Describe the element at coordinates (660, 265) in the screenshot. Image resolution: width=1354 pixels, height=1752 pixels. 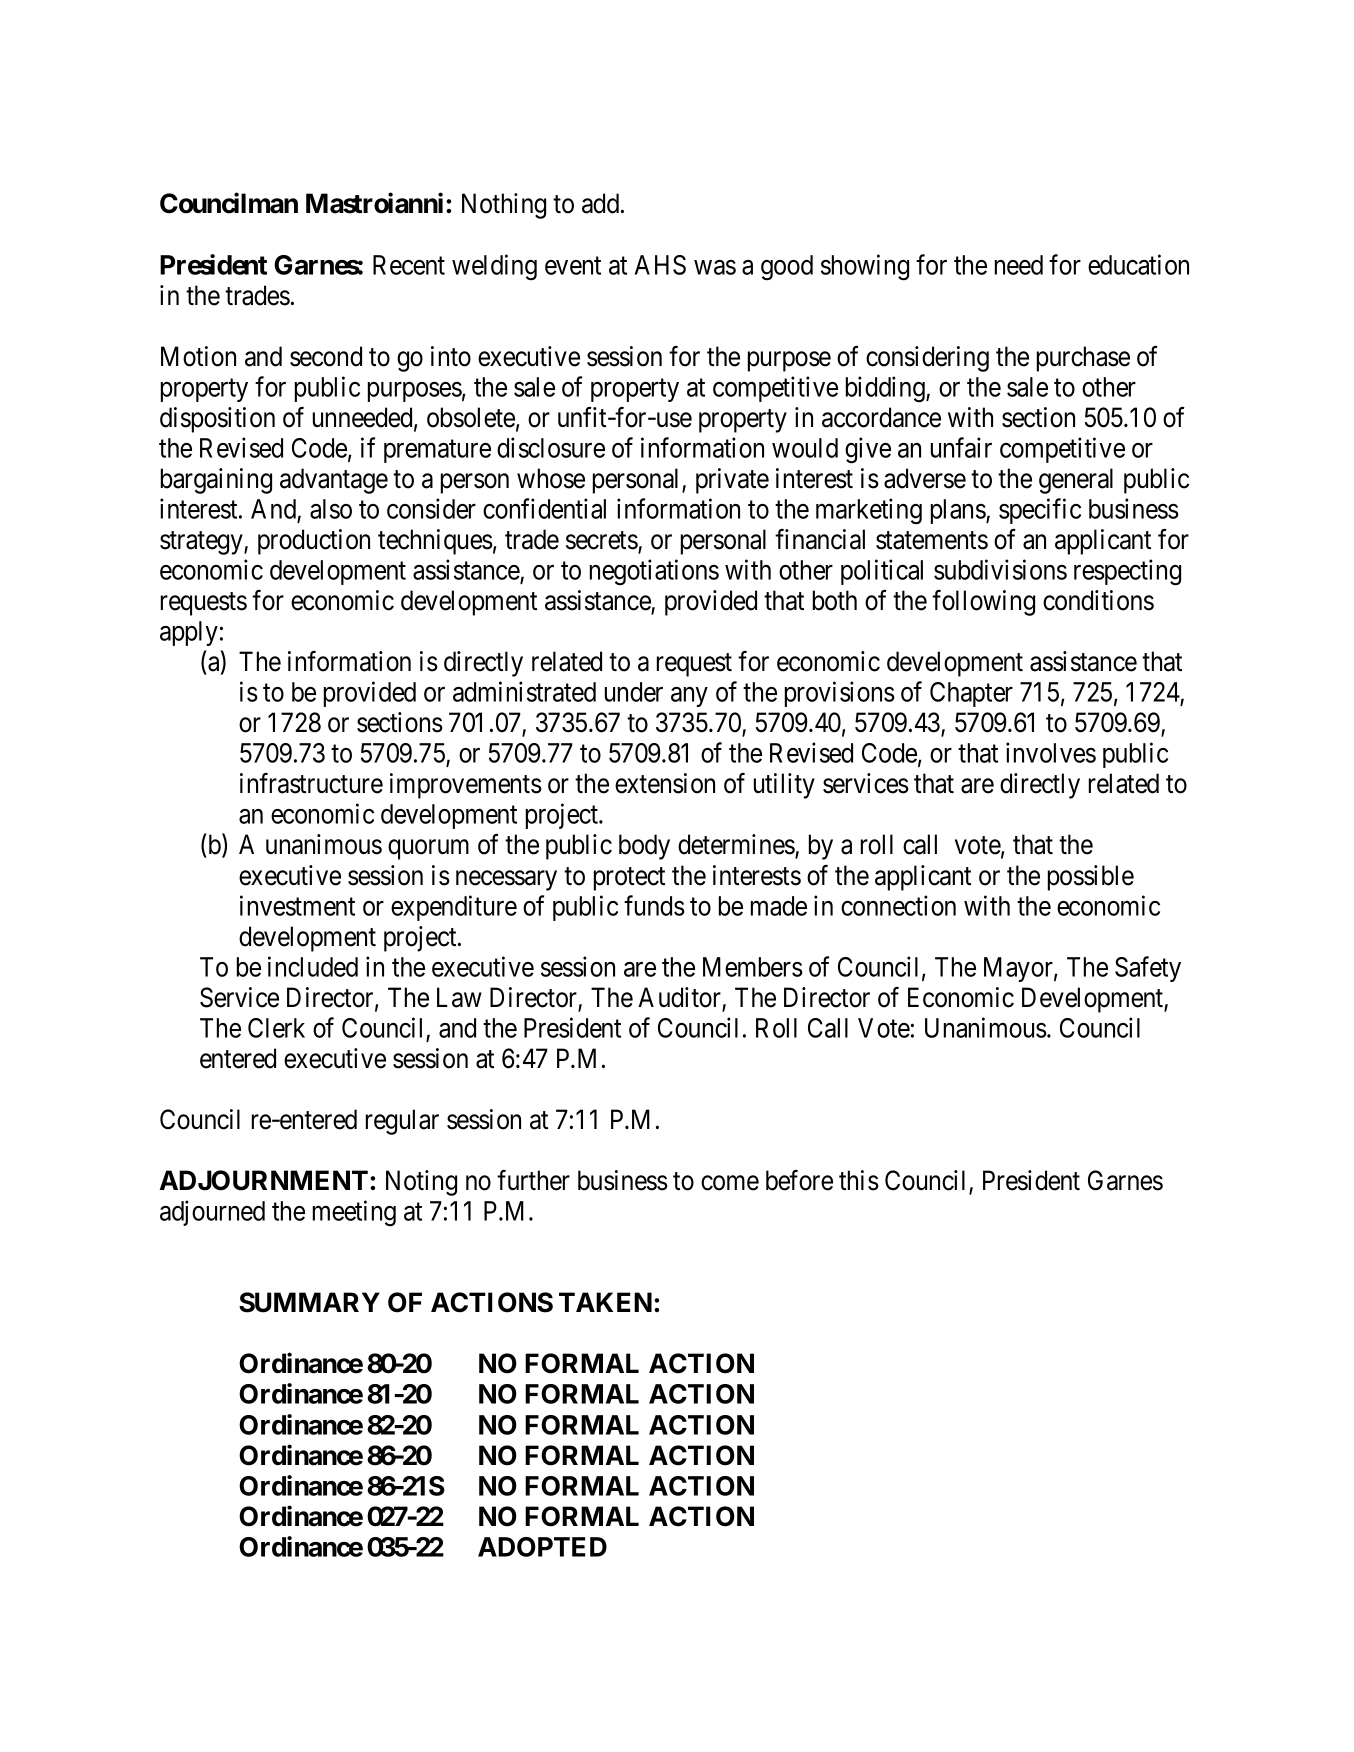
I see `AHS` at that location.
